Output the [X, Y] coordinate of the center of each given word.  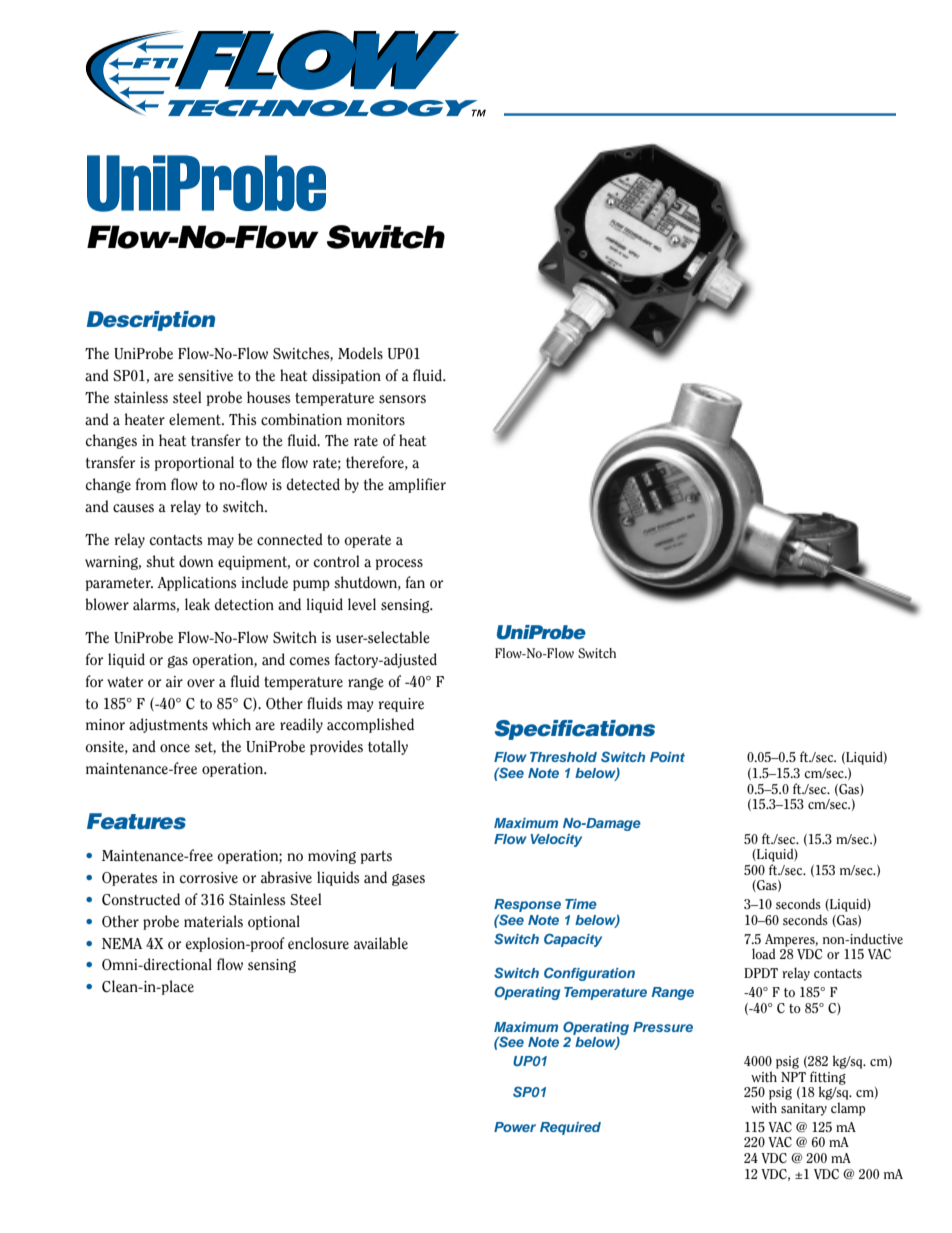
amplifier [417, 485]
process [399, 564]
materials [213, 921]
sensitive [205, 376]
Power [515, 1127]
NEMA [122, 943]
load [764, 953]
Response [527, 907]
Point [667, 757]
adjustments [168, 725]
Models [360, 353]
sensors [402, 399]
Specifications [575, 730]
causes [133, 508]
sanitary [804, 1109]
